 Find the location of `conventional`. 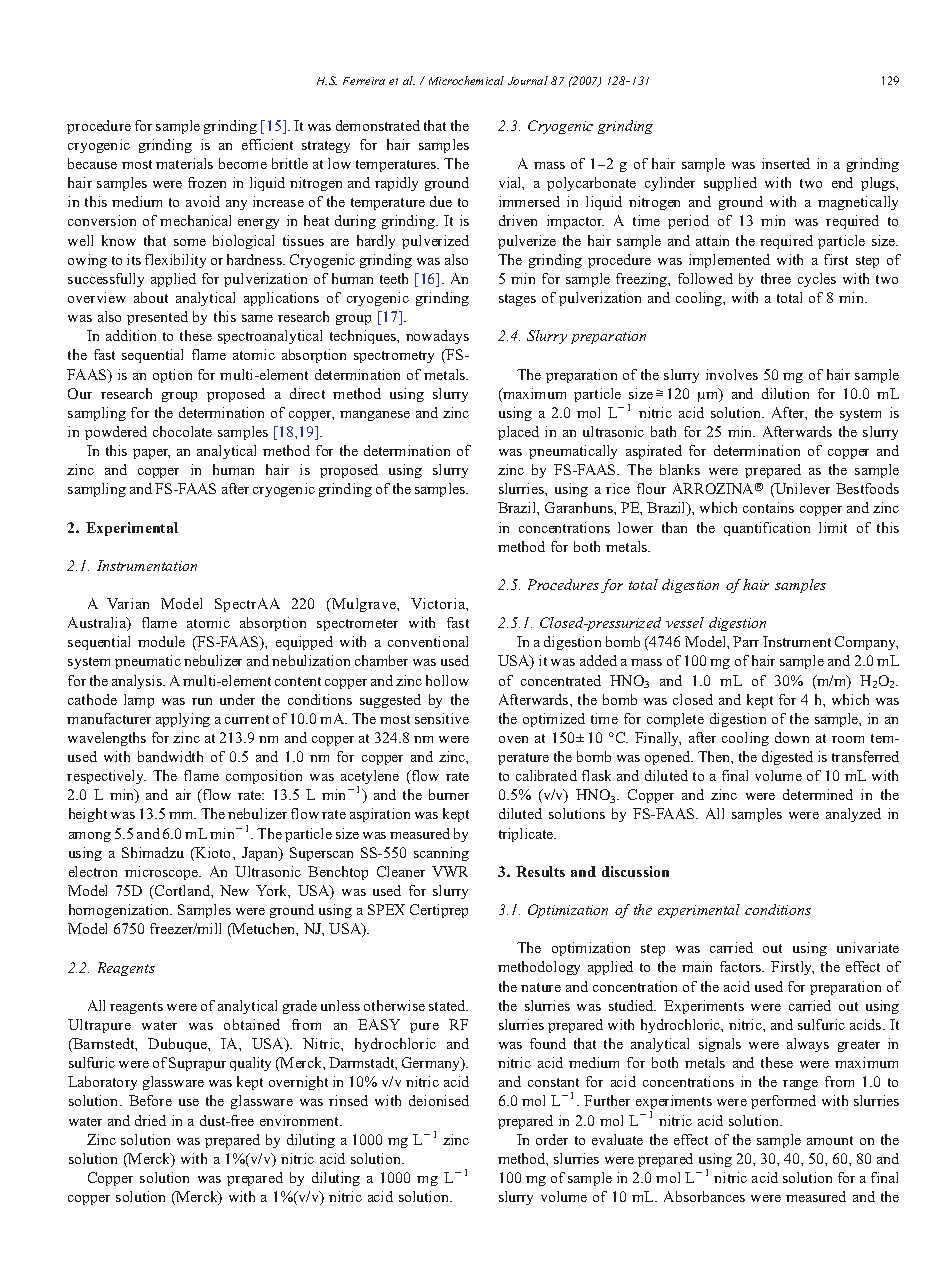

conventional is located at coordinates (428, 641).
